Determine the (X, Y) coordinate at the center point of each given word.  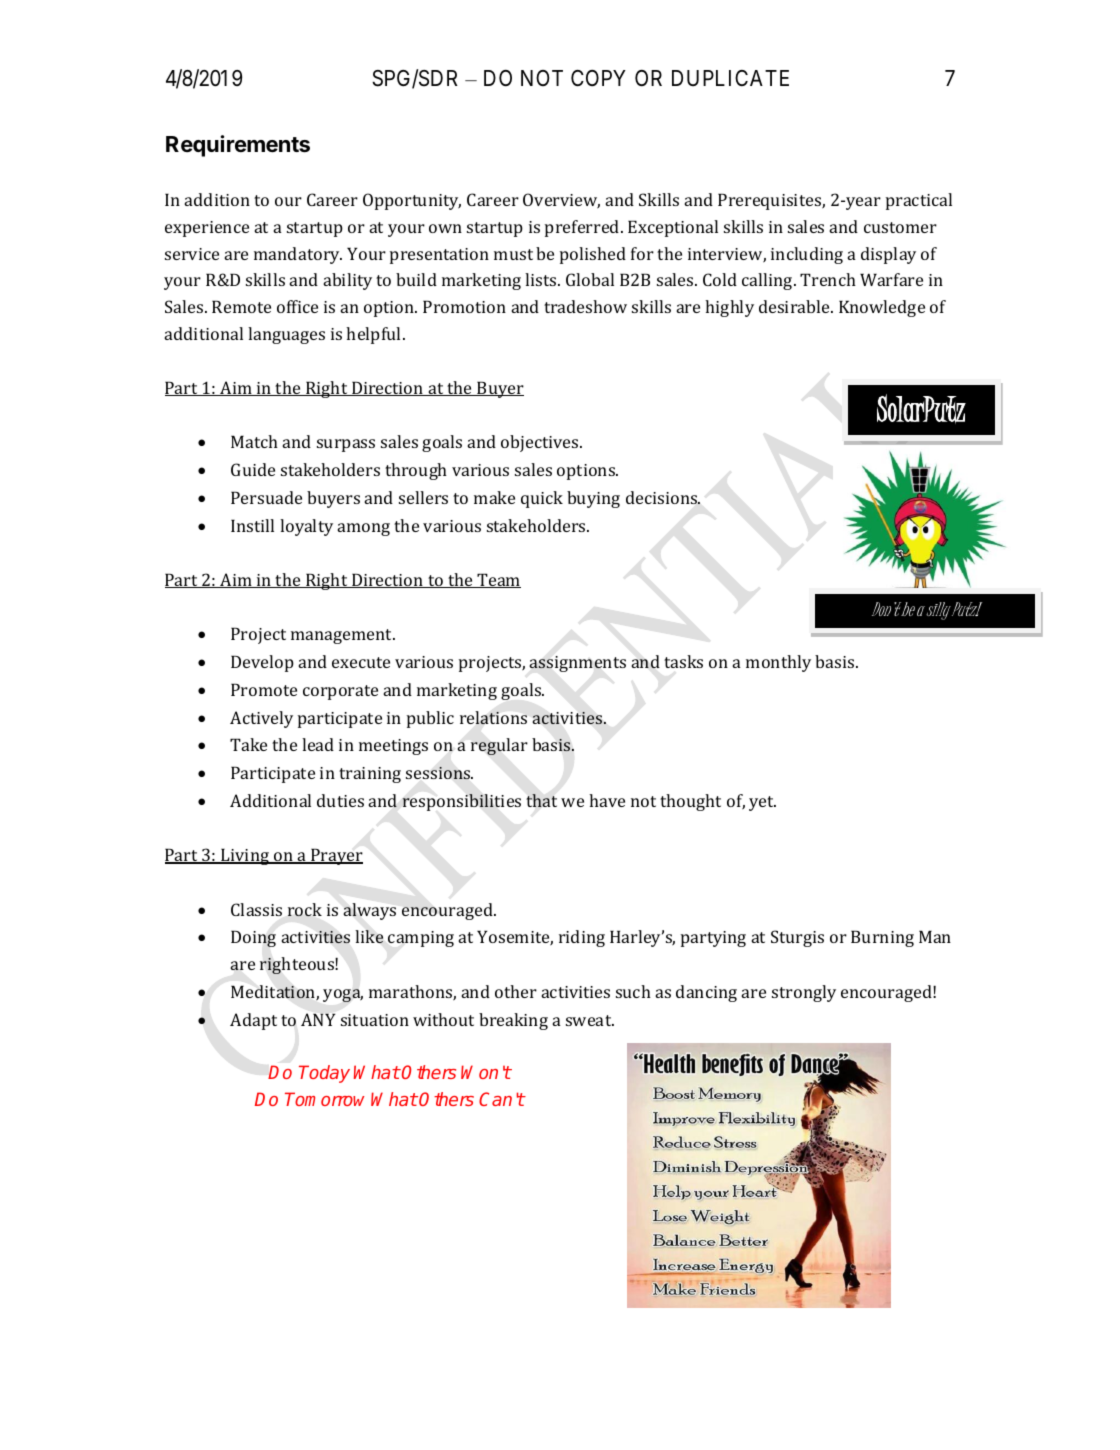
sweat (590, 1020)
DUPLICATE (730, 78)
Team (498, 580)
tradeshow (585, 306)
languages (286, 335)
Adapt (253, 1021)
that (541, 800)
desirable (795, 306)
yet (762, 803)
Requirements (238, 146)
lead (318, 744)
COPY (598, 78)
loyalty (306, 527)
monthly (778, 663)
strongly (804, 993)
